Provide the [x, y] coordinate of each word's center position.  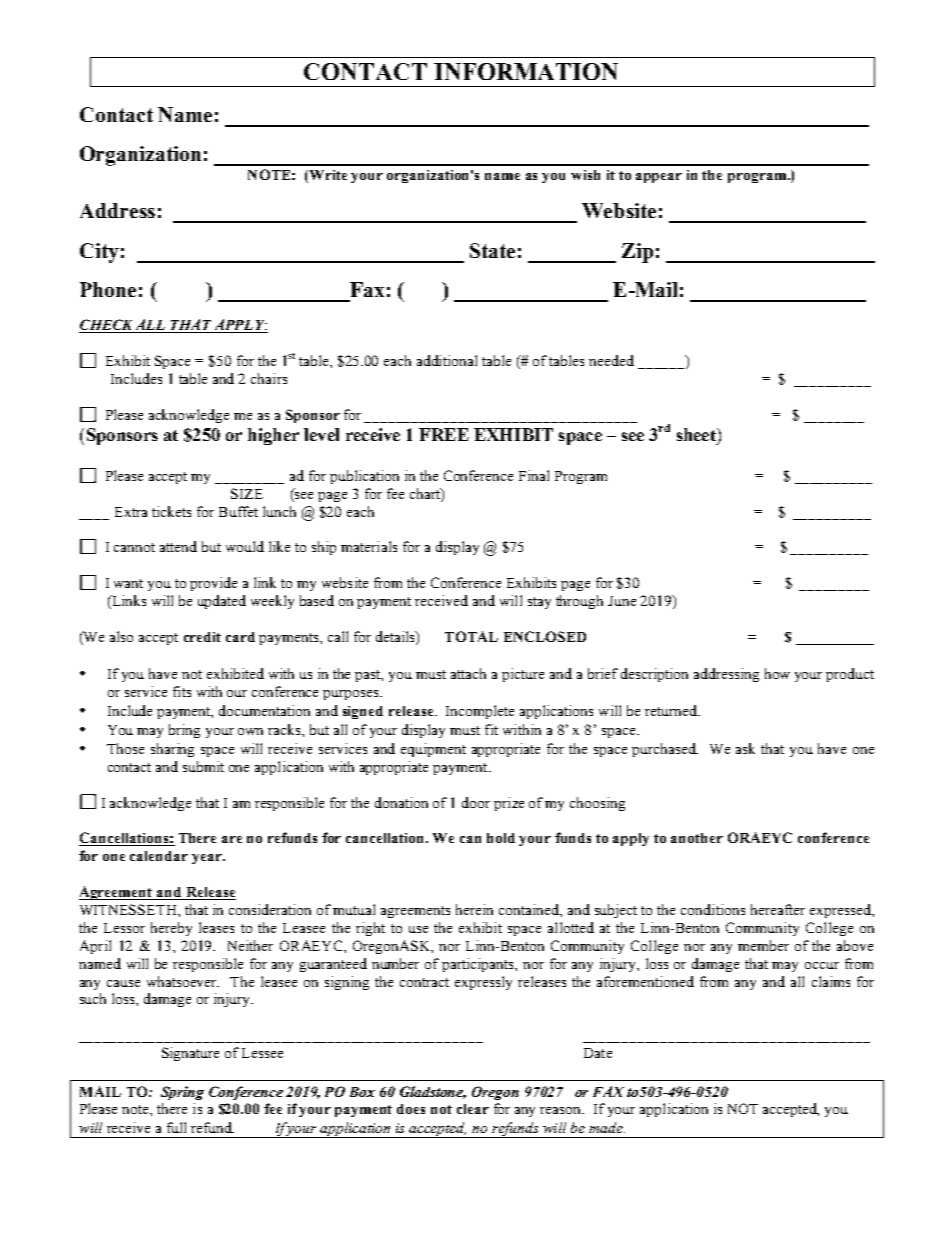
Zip [637, 253]
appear [659, 178]
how [777, 673]
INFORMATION [526, 71]
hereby [171, 929]
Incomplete [480, 712]
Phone [108, 289]
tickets [171, 511]
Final [534, 475]
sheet [697, 434]
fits [182, 691]
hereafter [778, 909]
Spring [182, 1093]
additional [447, 360]
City [99, 253]
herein [474, 909]
